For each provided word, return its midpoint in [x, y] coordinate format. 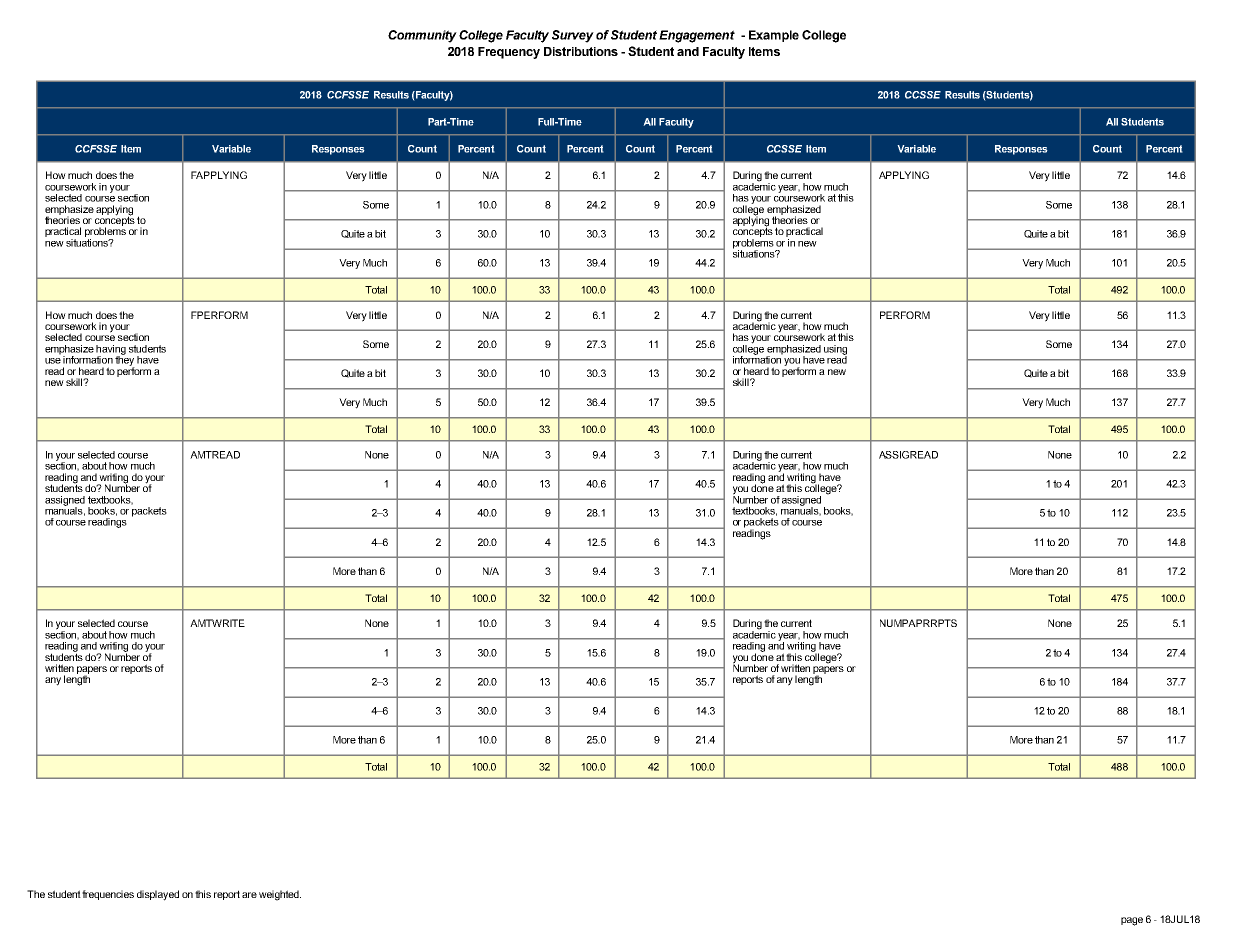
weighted [280, 895]
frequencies [108, 895]
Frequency [509, 53]
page [1132, 921]
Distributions [581, 51]
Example [774, 36]
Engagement [697, 36]
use [53, 361]
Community [422, 36]
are [249, 895]
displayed [158, 895]
